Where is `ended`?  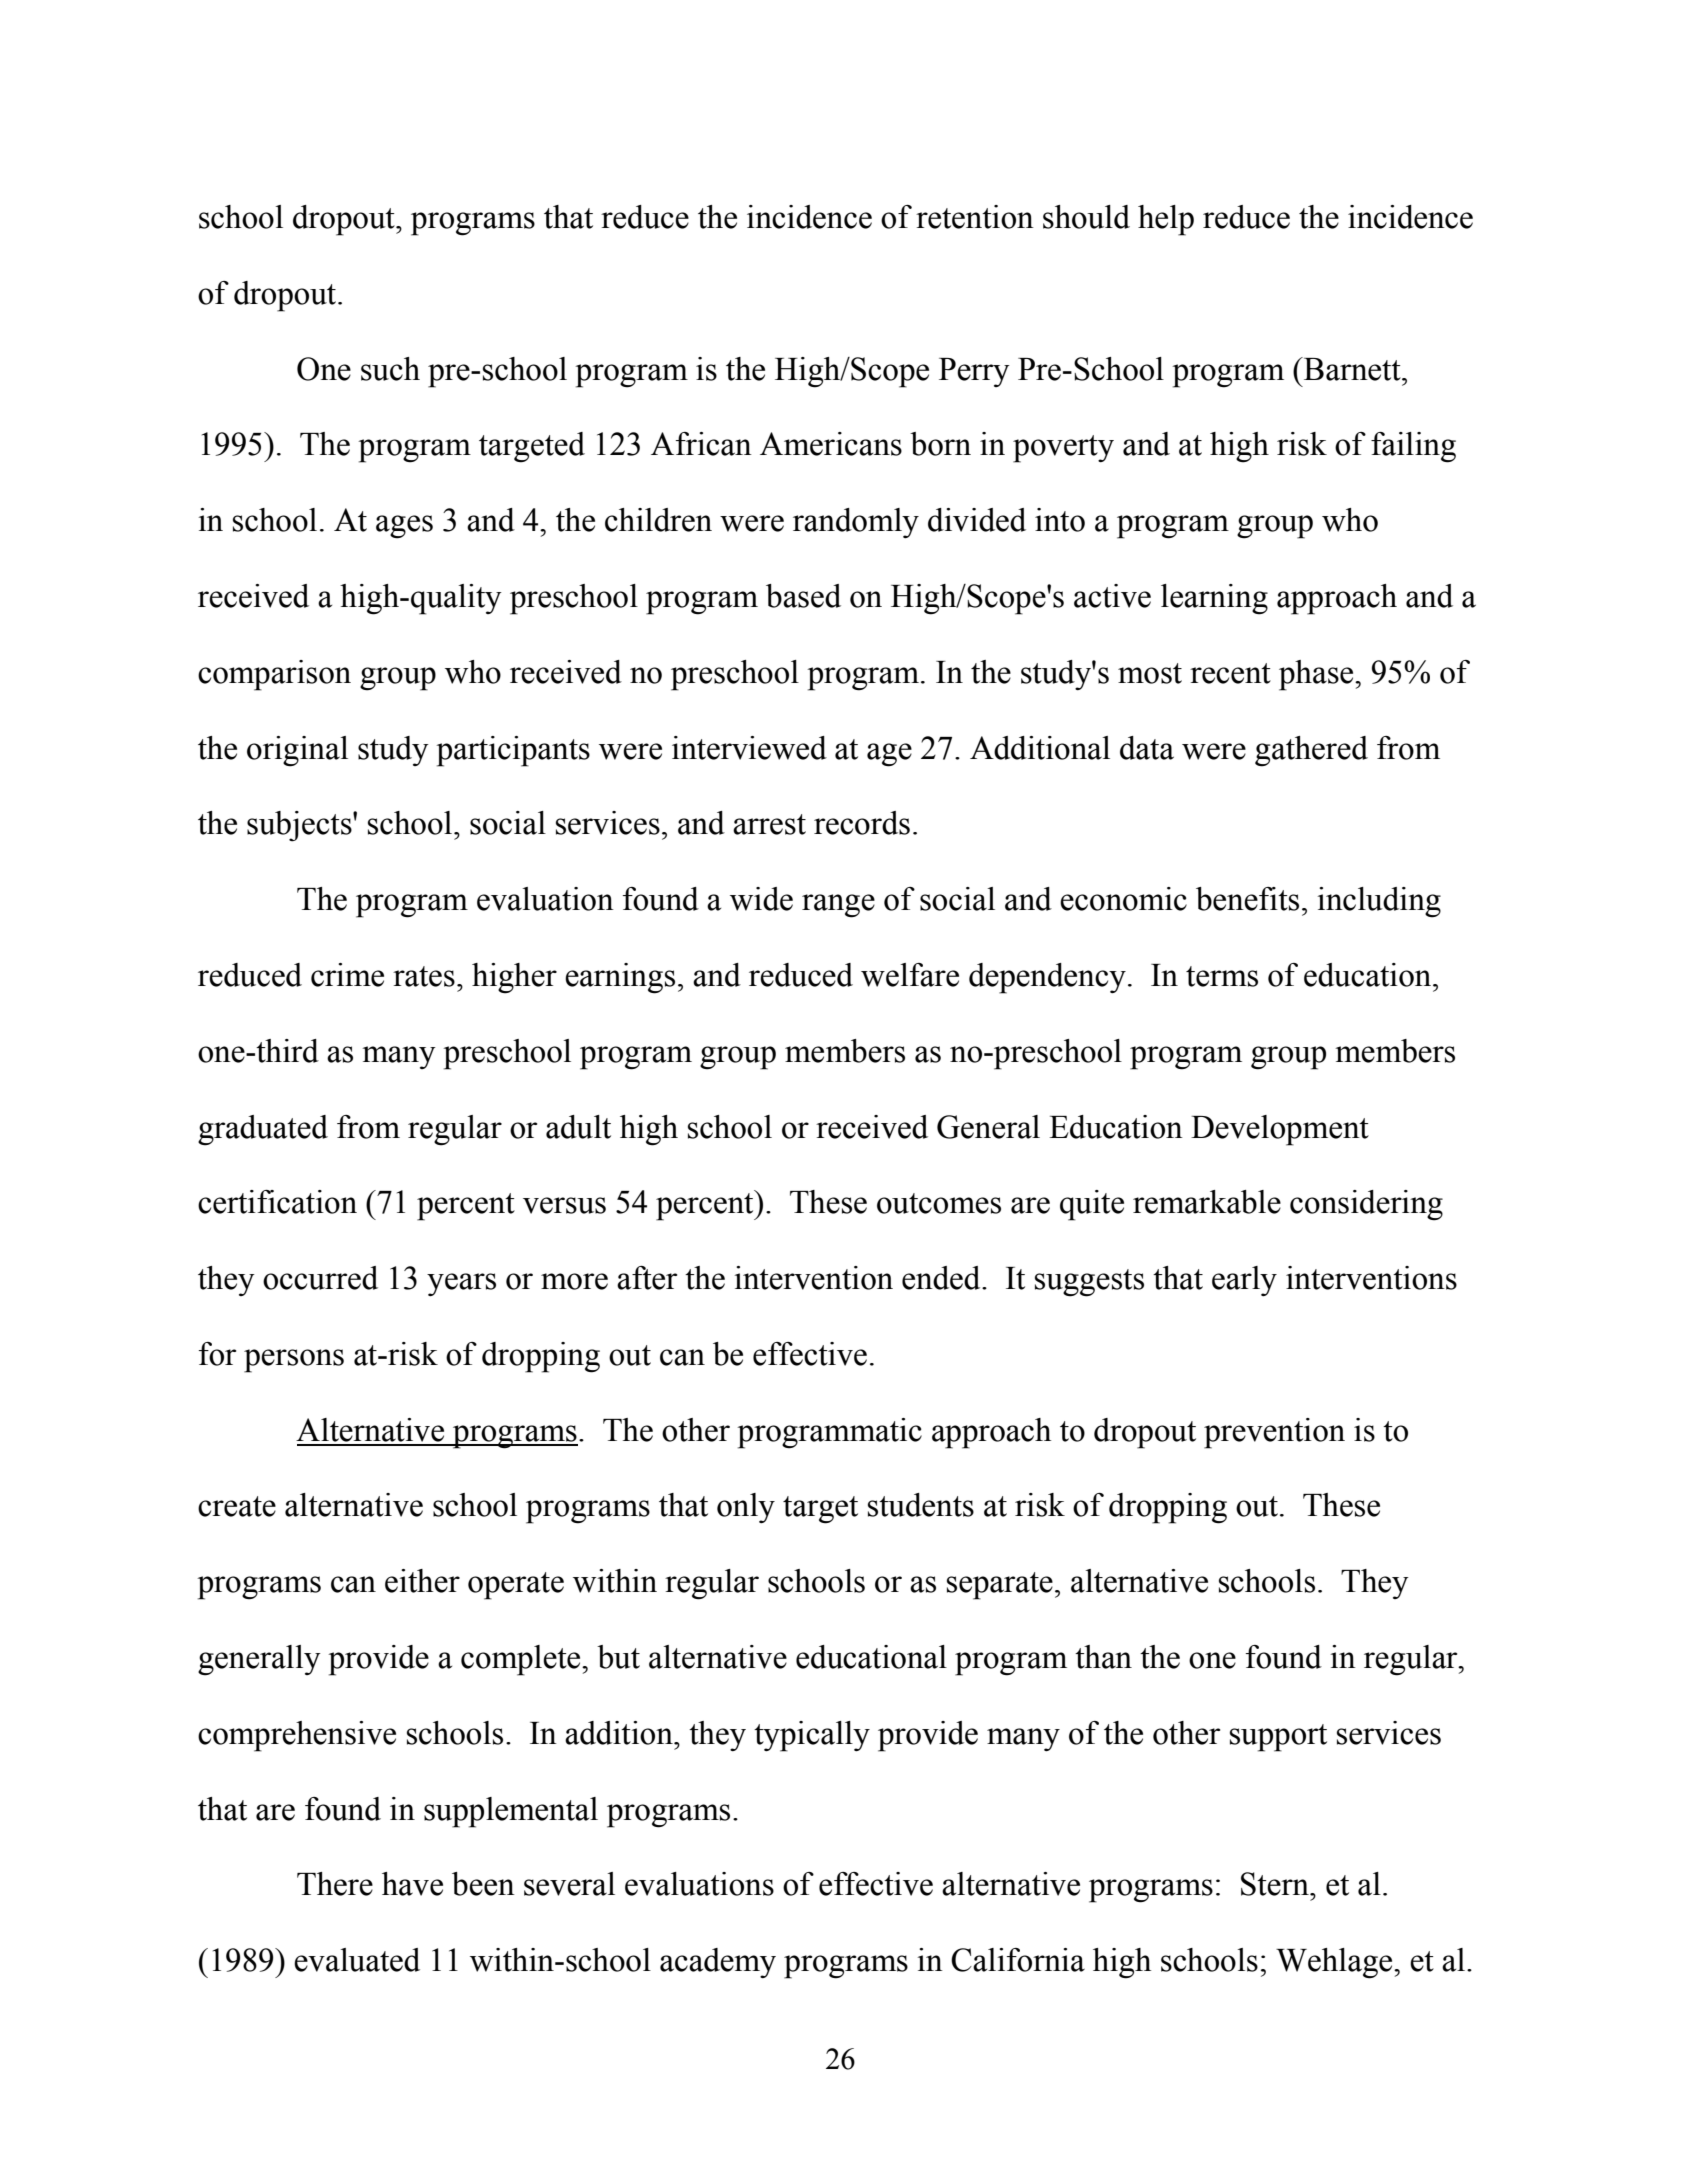
ended is located at coordinates (942, 1278).
